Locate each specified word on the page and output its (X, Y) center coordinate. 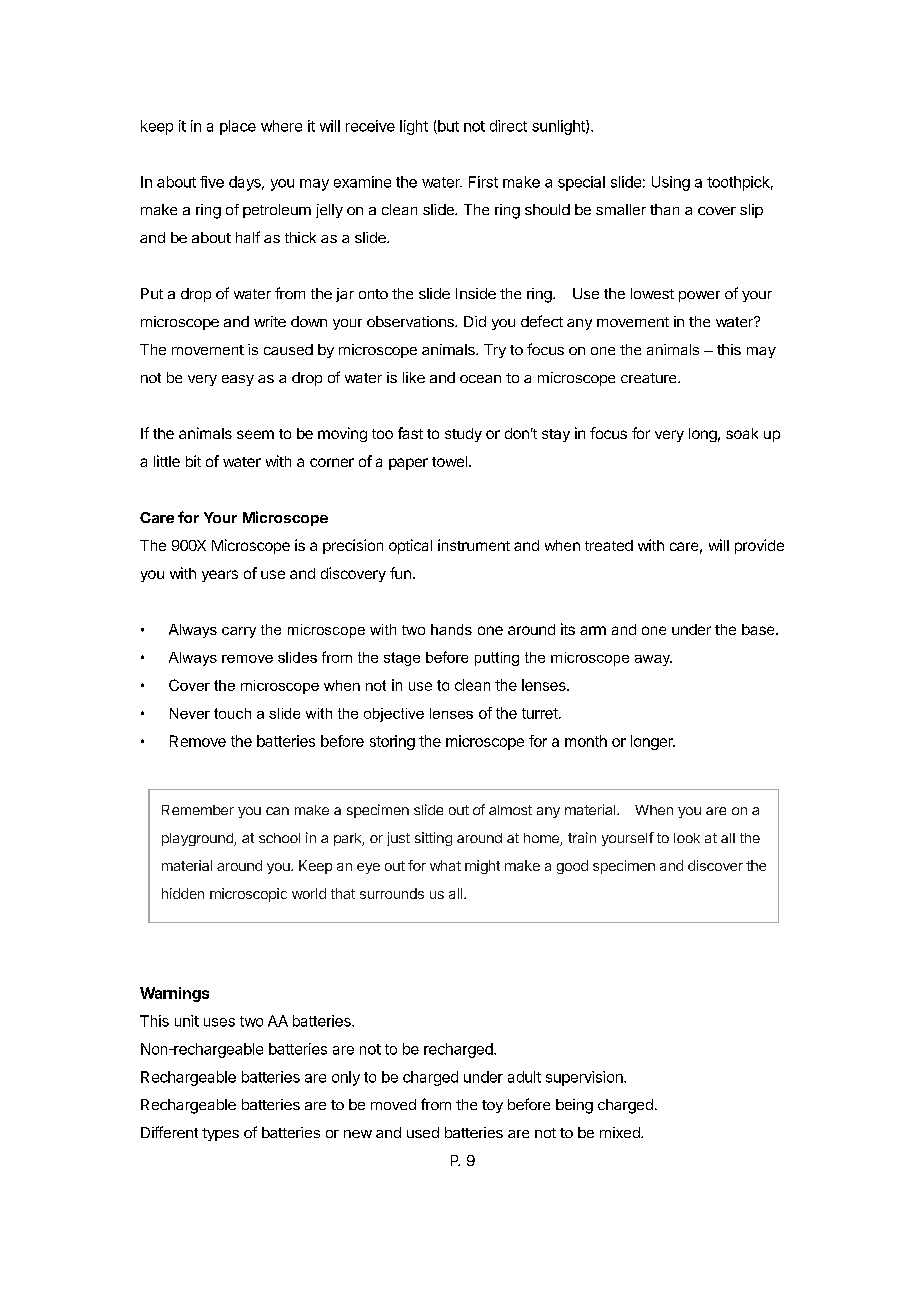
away (653, 660)
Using (671, 183)
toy (492, 1106)
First (483, 182)
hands (451, 629)
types (220, 1134)
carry (239, 632)
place (238, 127)
